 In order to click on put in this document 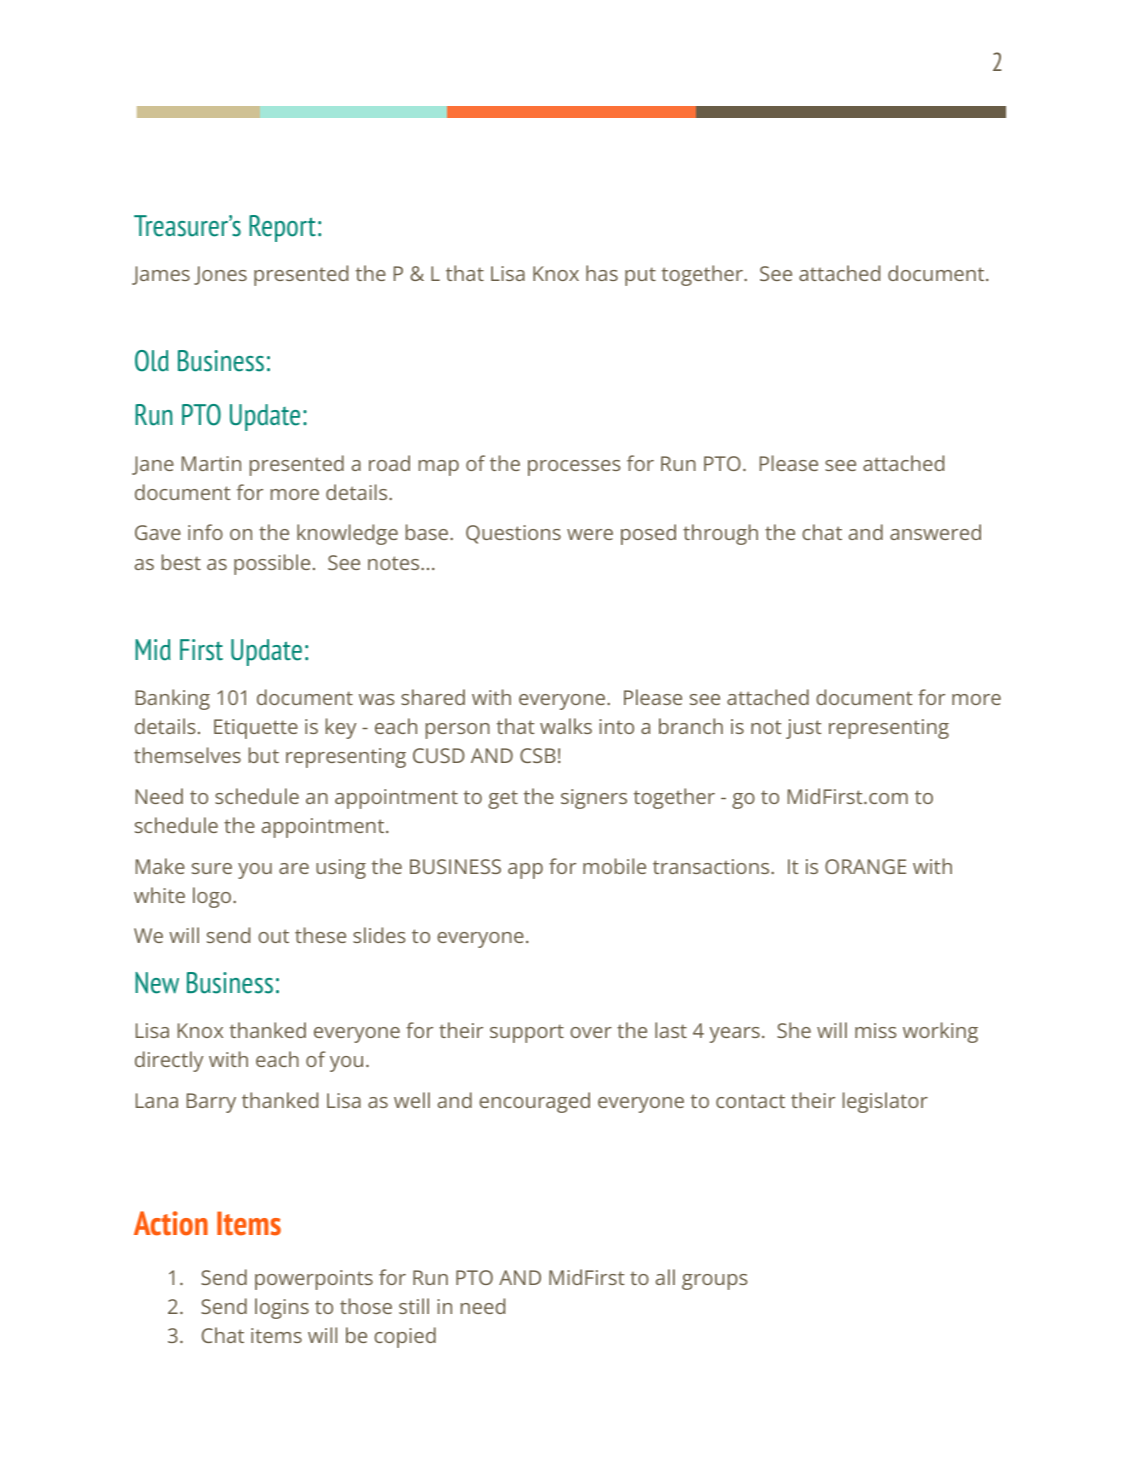, I will do `click(640, 276)`.
